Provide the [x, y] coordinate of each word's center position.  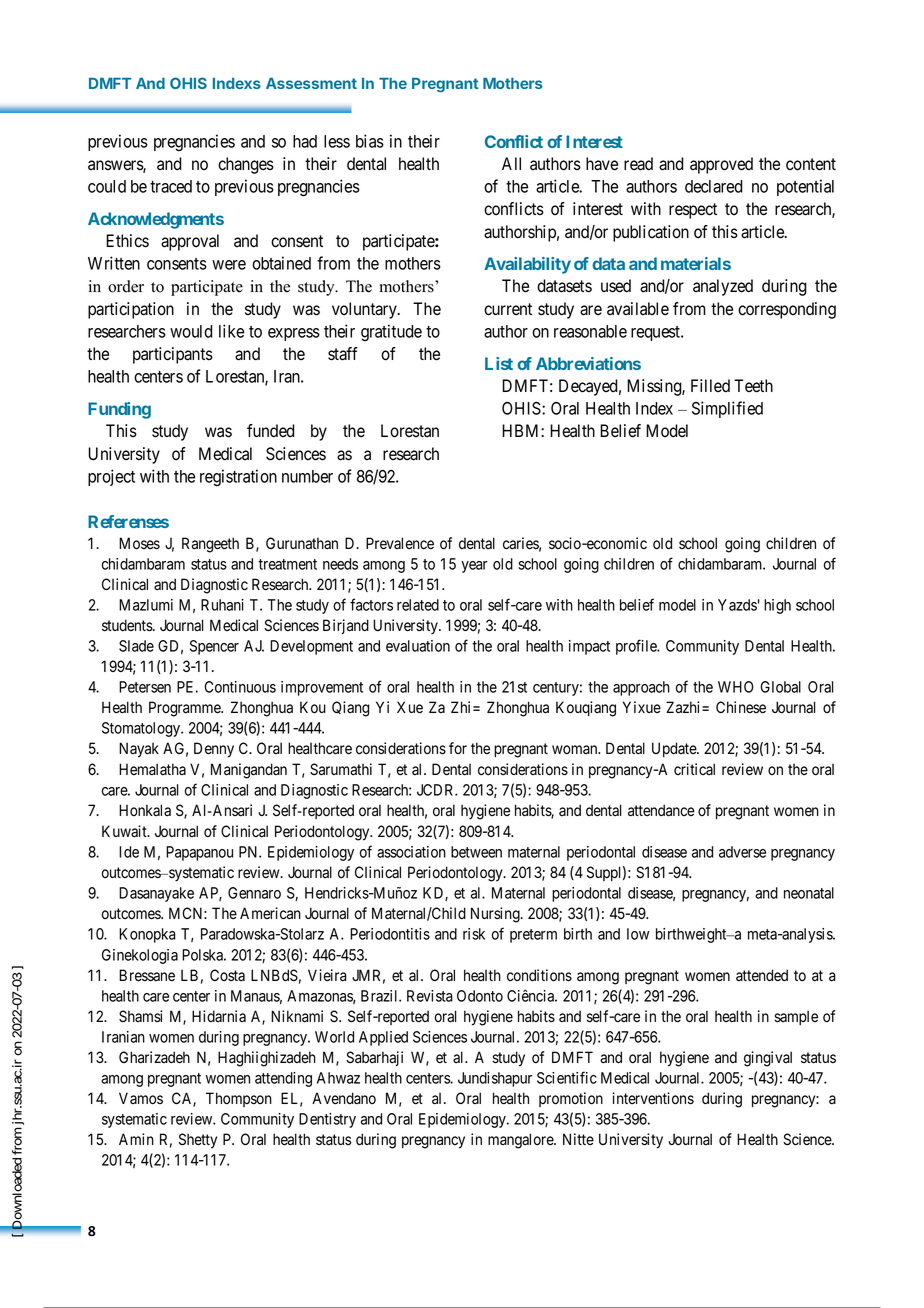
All [511, 163]
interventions [653, 1098]
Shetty [198, 1141]
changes [246, 165]
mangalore [521, 1141]
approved [721, 165]
